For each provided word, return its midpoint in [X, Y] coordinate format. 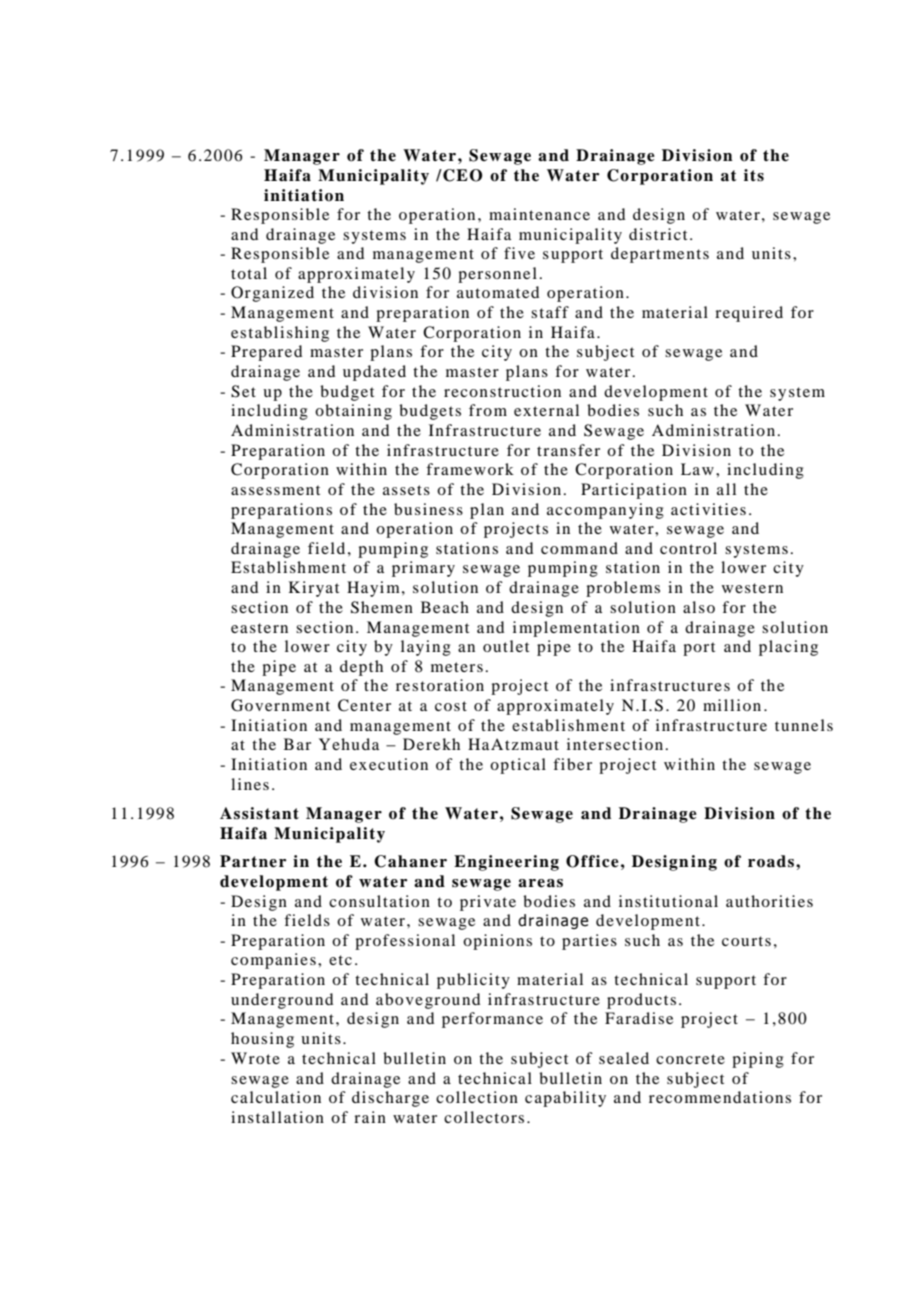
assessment [275, 490]
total [249, 273]
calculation [276, 1097]
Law [697, 469]
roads [772, 861]
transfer [568, 450]
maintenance [539, 214]
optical [518, 766]
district [658, 234]
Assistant [259, 813]
